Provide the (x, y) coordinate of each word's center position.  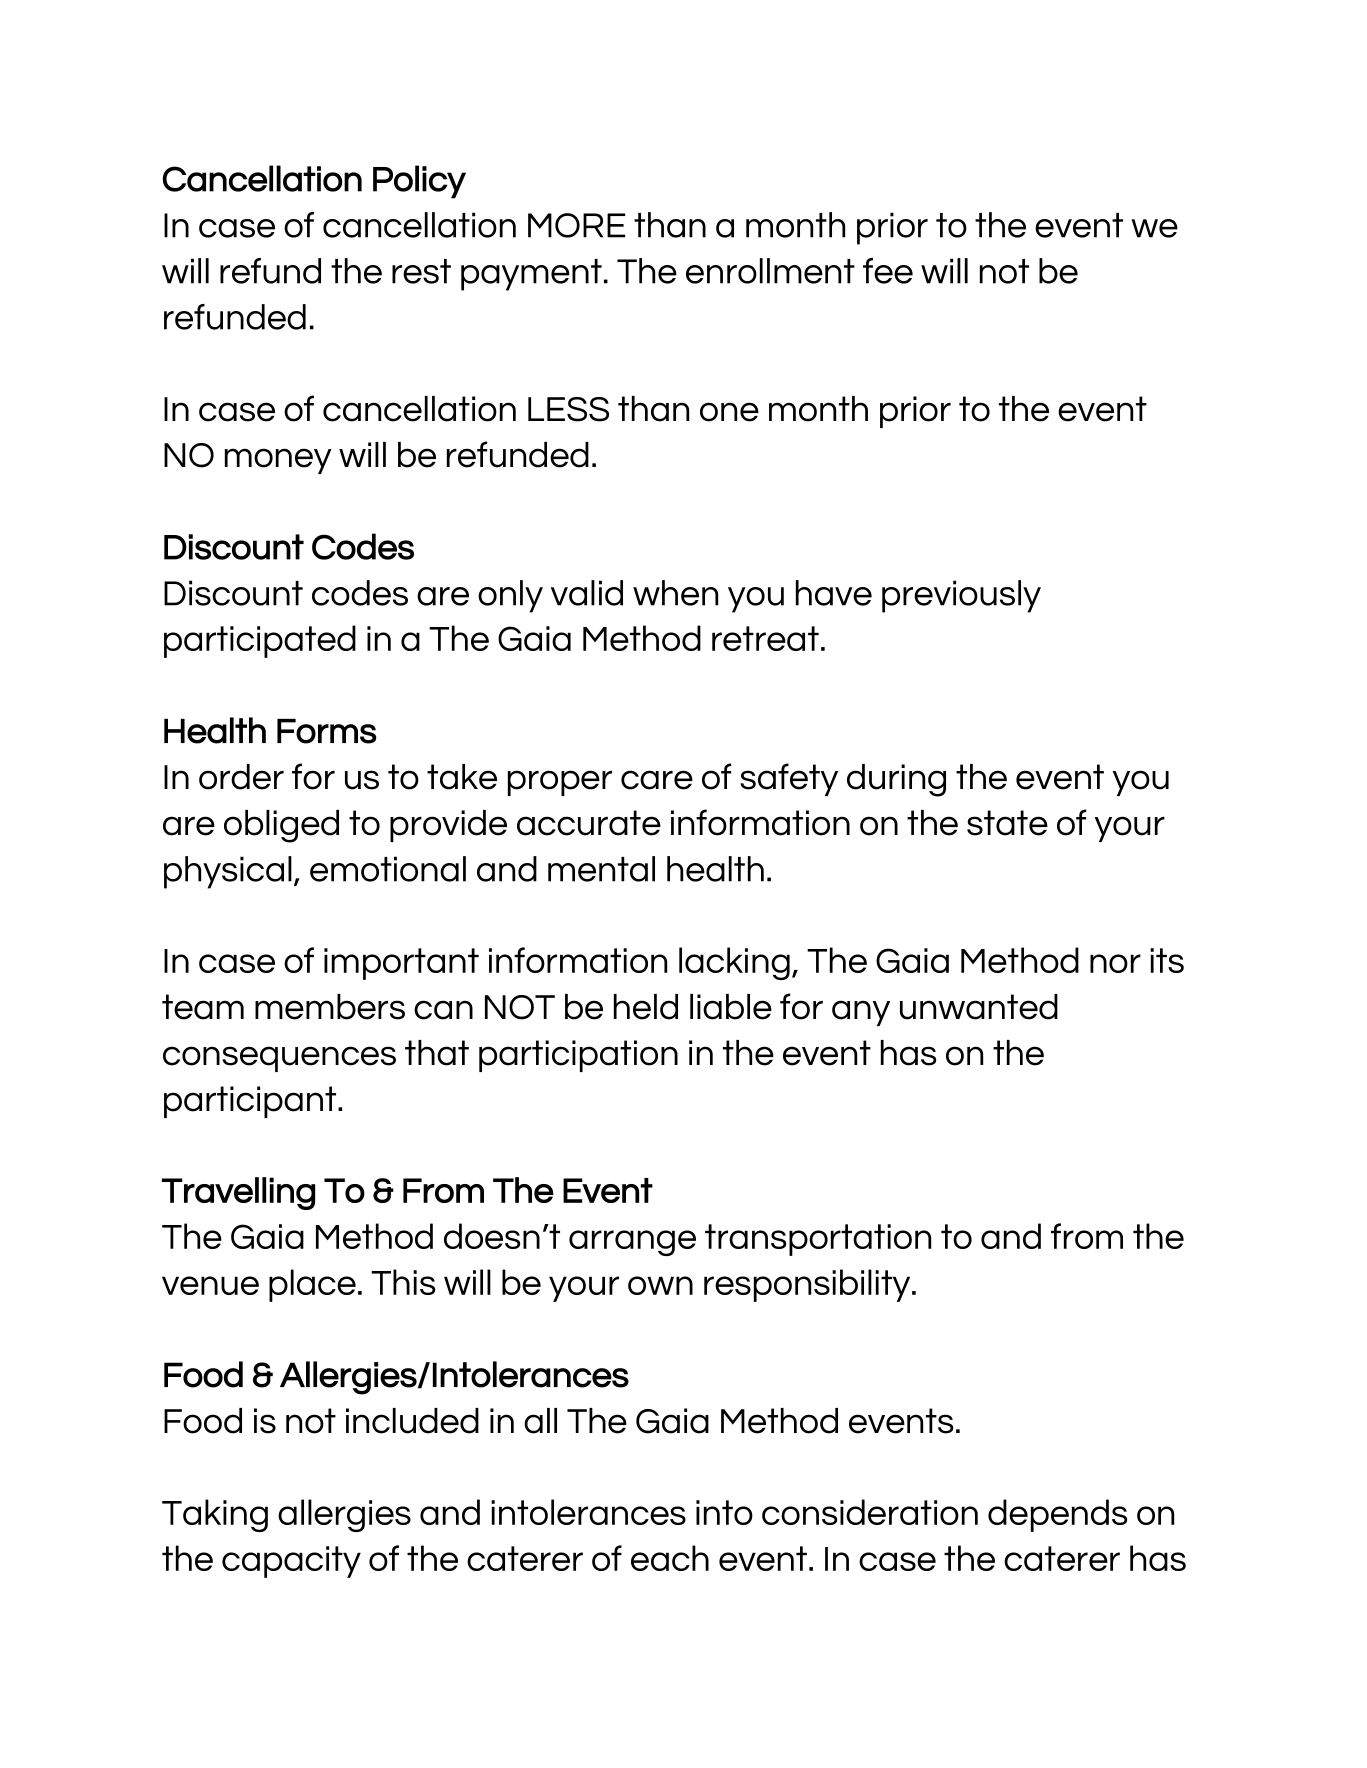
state (1007, 823)
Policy (419, 182)
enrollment (770, 271)
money (278, 461)
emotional (388, 869)
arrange (632, 1243)
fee (888, 271)
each (670, 1558)
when (675, 593)
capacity (291, 1562)
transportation (818, 1240)
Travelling (238, 1193)
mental (601, 869)
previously (961, 596)
